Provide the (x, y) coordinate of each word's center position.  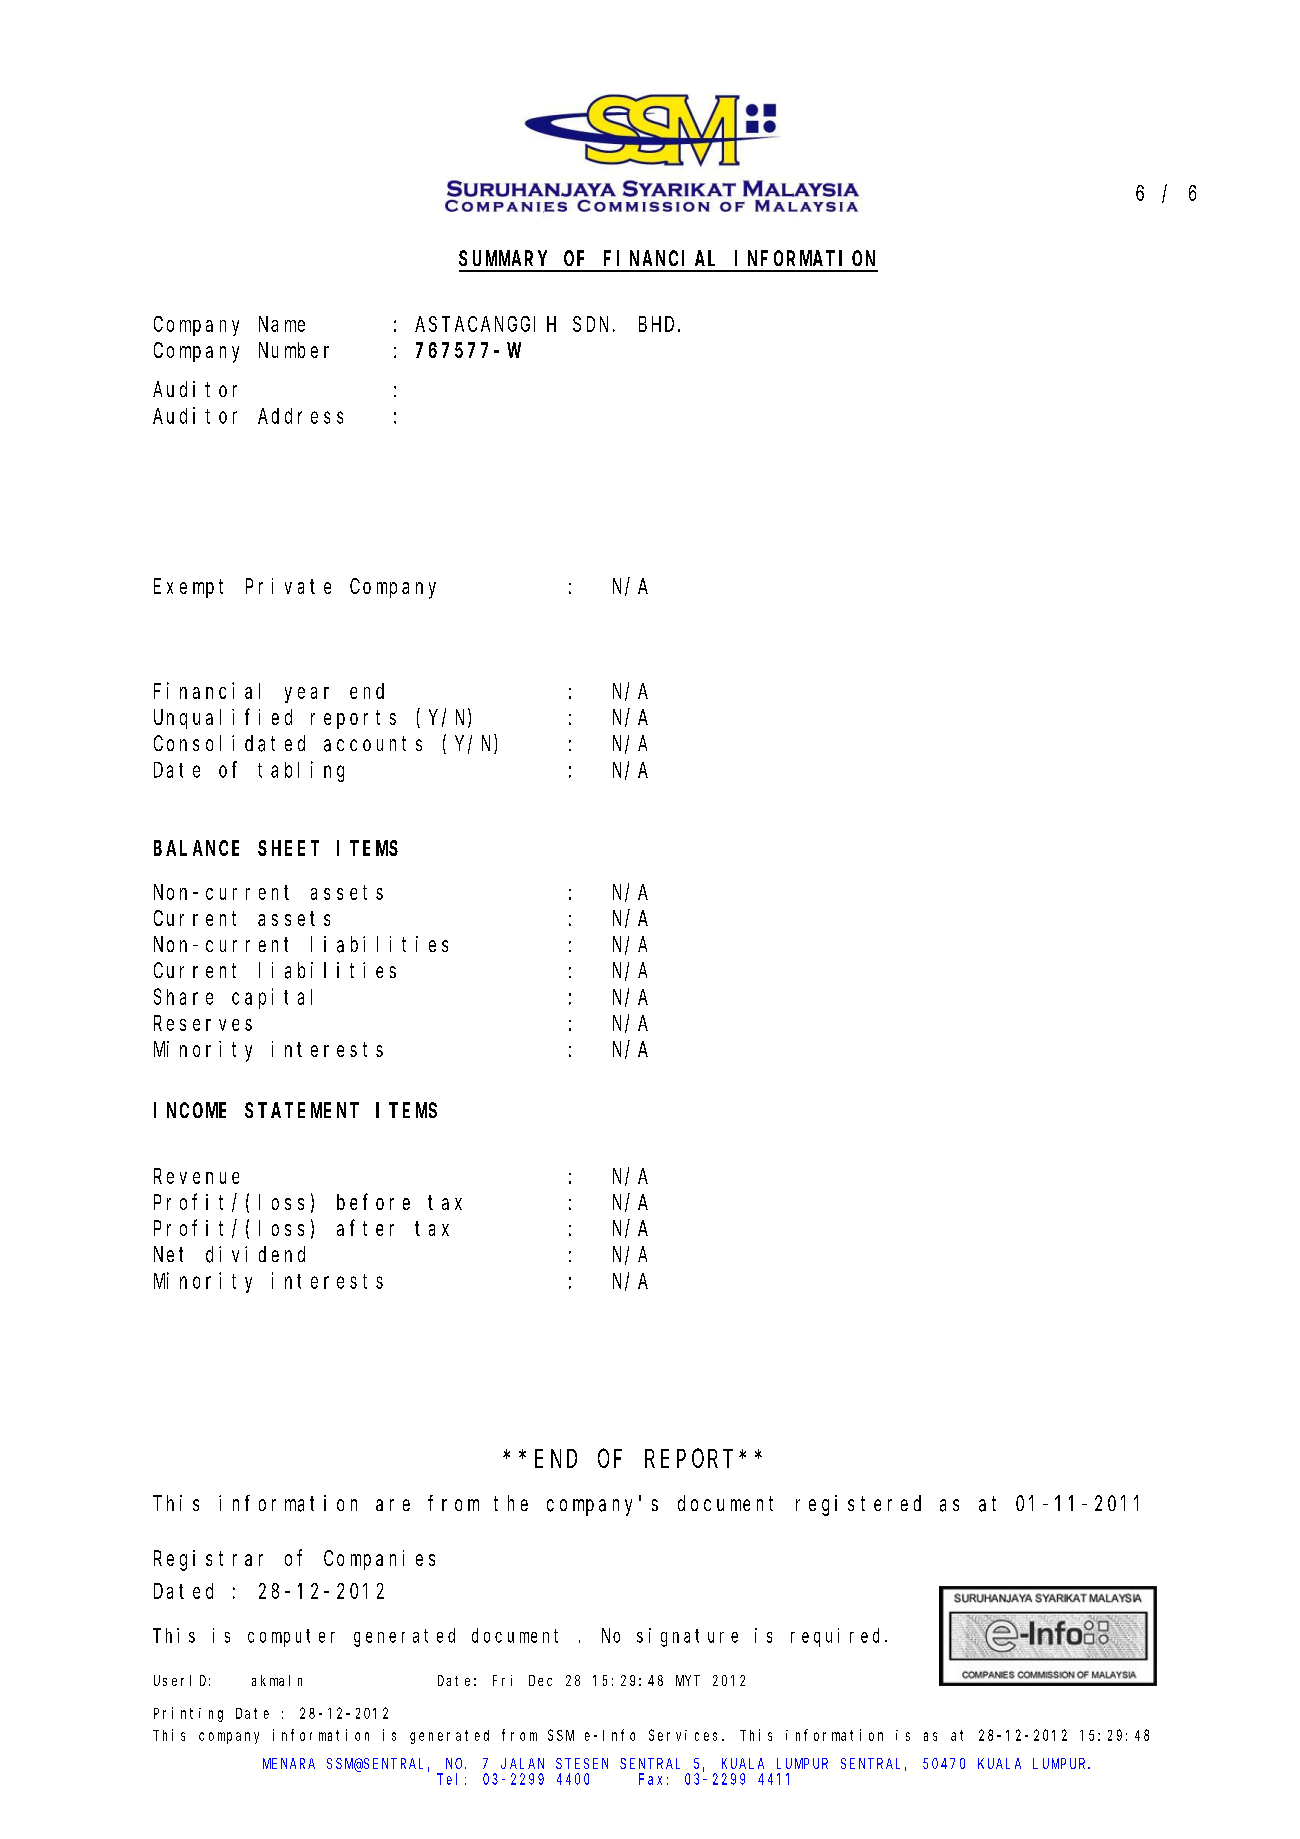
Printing (188, 1714)
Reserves (203, 1023)
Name (282, 324)
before (373, 1202)
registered (858, 1505)
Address (300, 416)
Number (294, 350)
